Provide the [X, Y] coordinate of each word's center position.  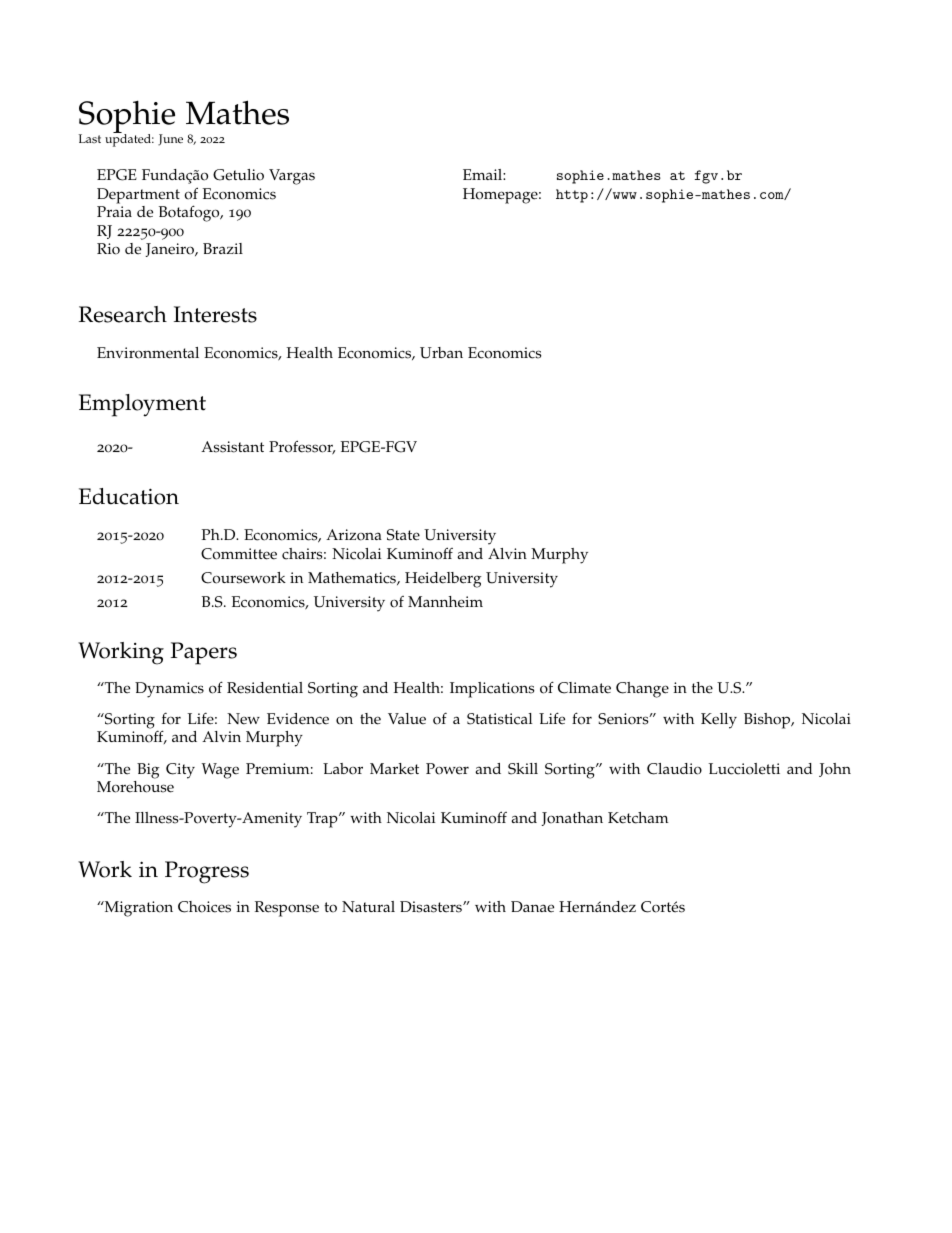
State [403, 535]
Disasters [432, 907]
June [170, 140]
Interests [215, 314]
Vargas [292, 177]
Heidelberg [443, 580]
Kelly [719, 721]
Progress [207, 872]
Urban [441, 353]
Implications [492, 690]
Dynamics [169, 690]
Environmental [148, 353]
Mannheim [445, 602]
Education [129, 496]
